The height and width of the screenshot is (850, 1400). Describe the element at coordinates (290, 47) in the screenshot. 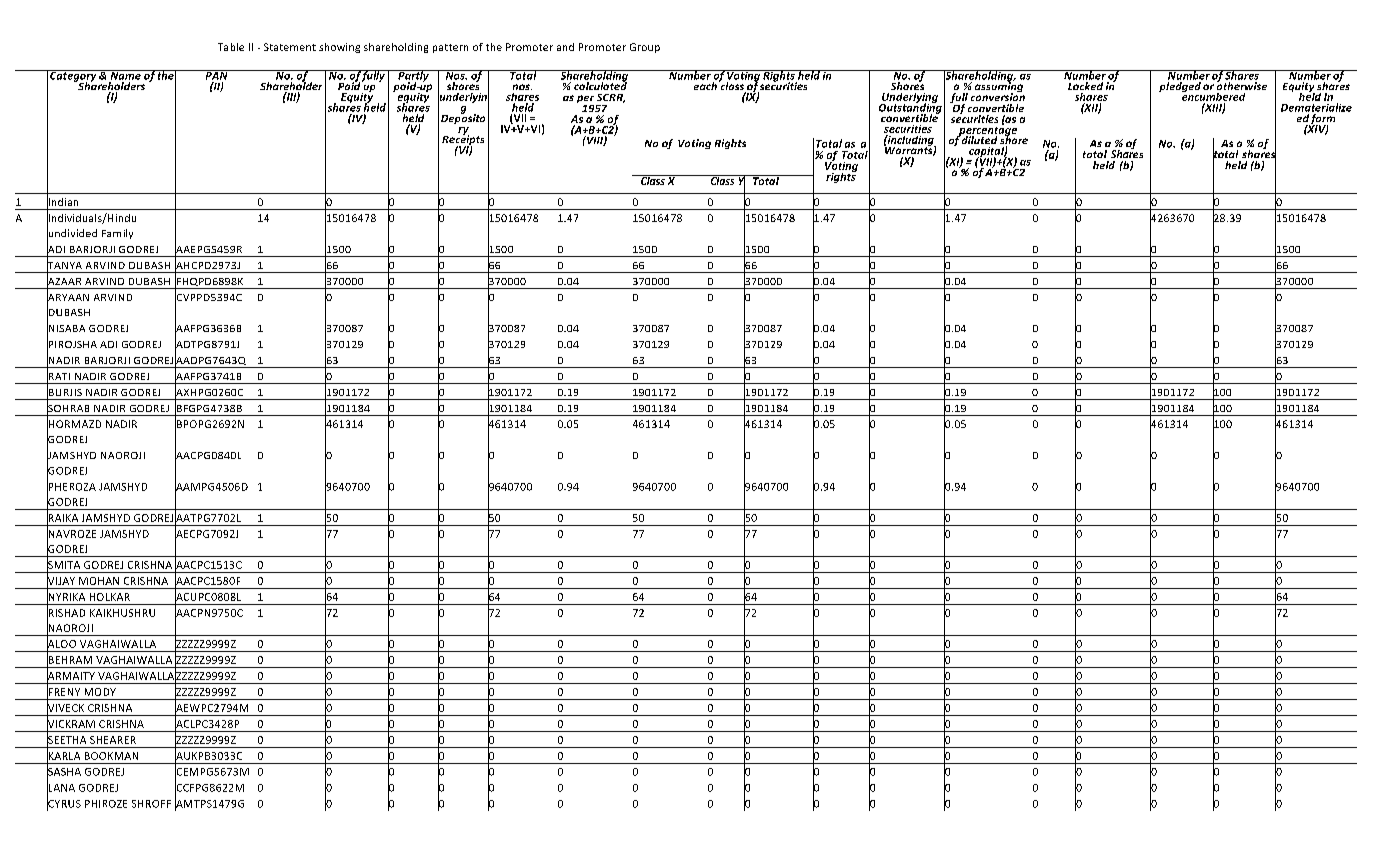

I see `Statement` at that location.
